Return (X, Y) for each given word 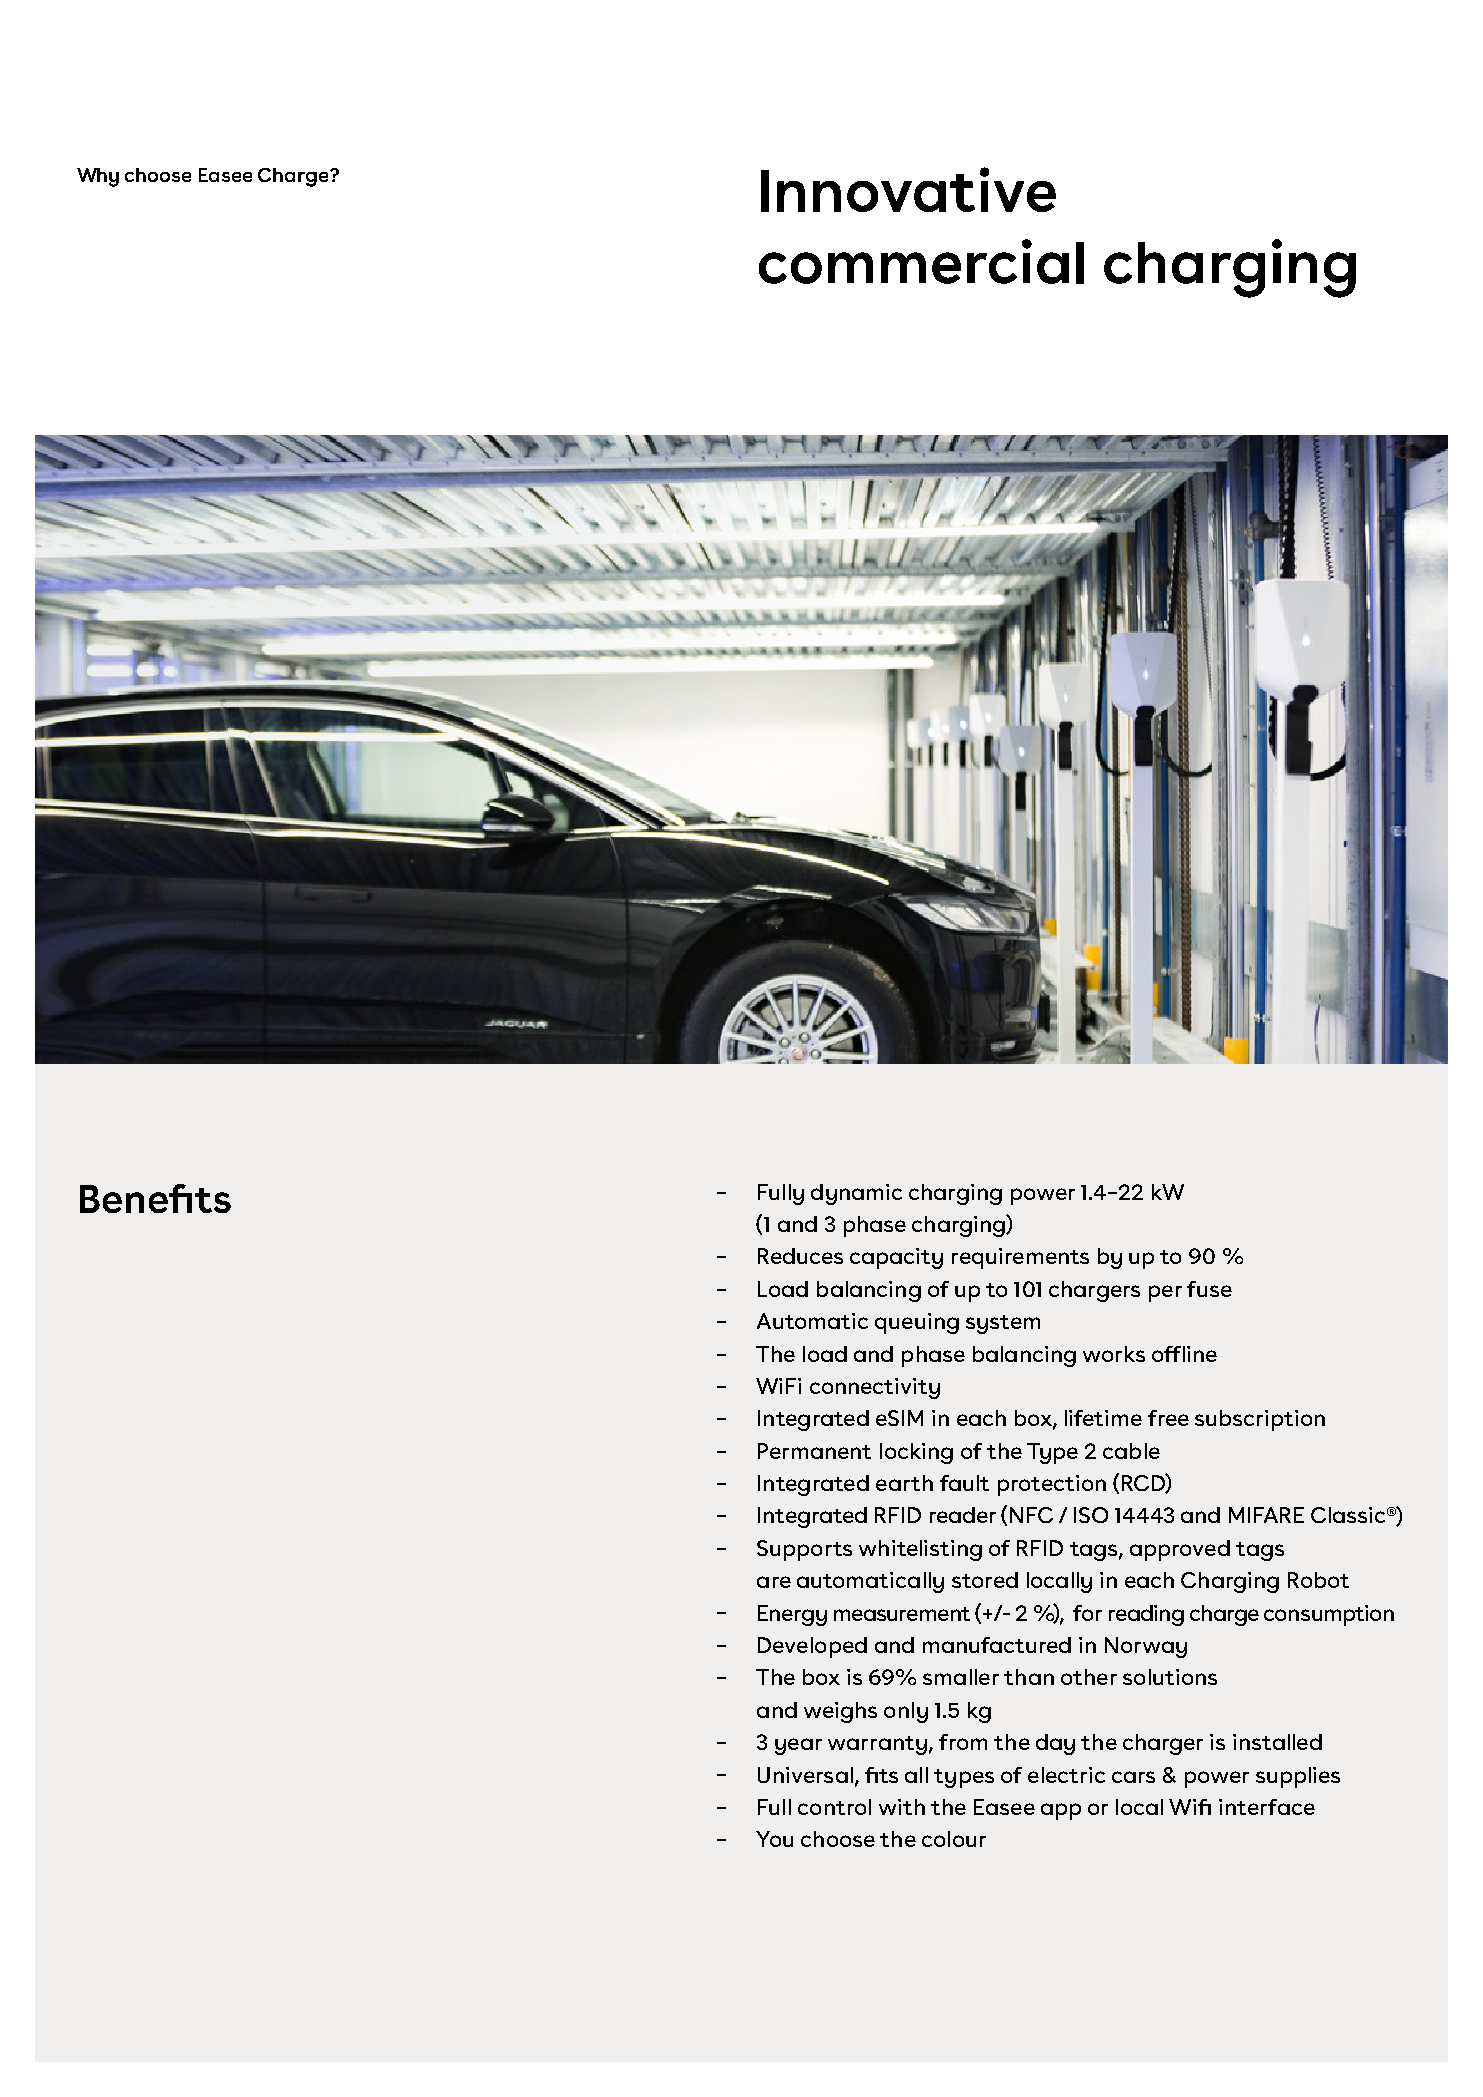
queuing (917, 1323)
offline (1184, 1354)
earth (904, 1483)
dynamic (856, 1194)
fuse (1209, 1289)
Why (98, 177)
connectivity (875, 1388)
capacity (896, 1258)
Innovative (908, 189)
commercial (921, 261)
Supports (804, 1550)
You (774, 1839)
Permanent (814, 1451)
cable (1131, 1451)
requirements (1020, 1258)
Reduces (800, 1256)
